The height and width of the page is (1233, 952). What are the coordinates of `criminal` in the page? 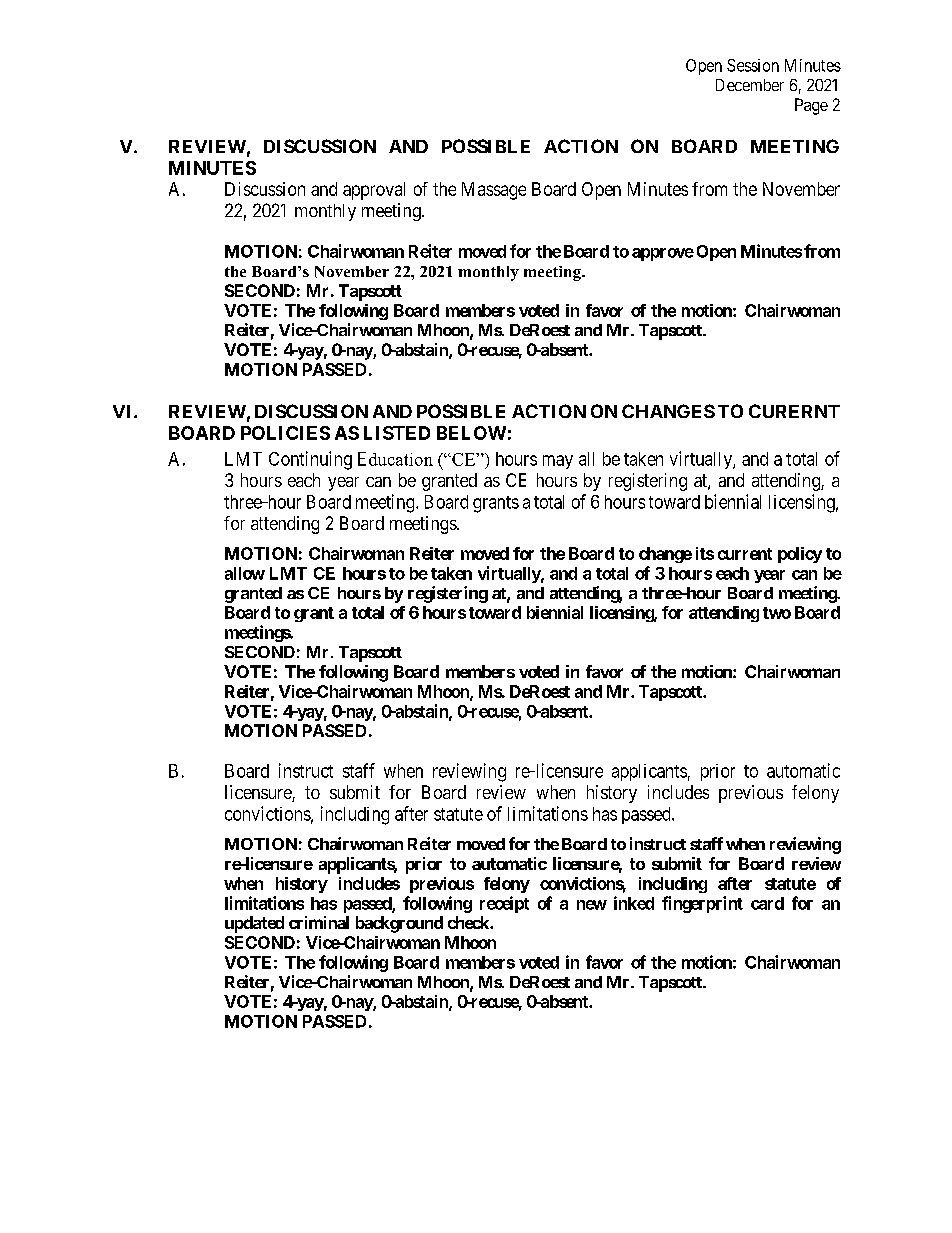 It's located at (319, 922).
